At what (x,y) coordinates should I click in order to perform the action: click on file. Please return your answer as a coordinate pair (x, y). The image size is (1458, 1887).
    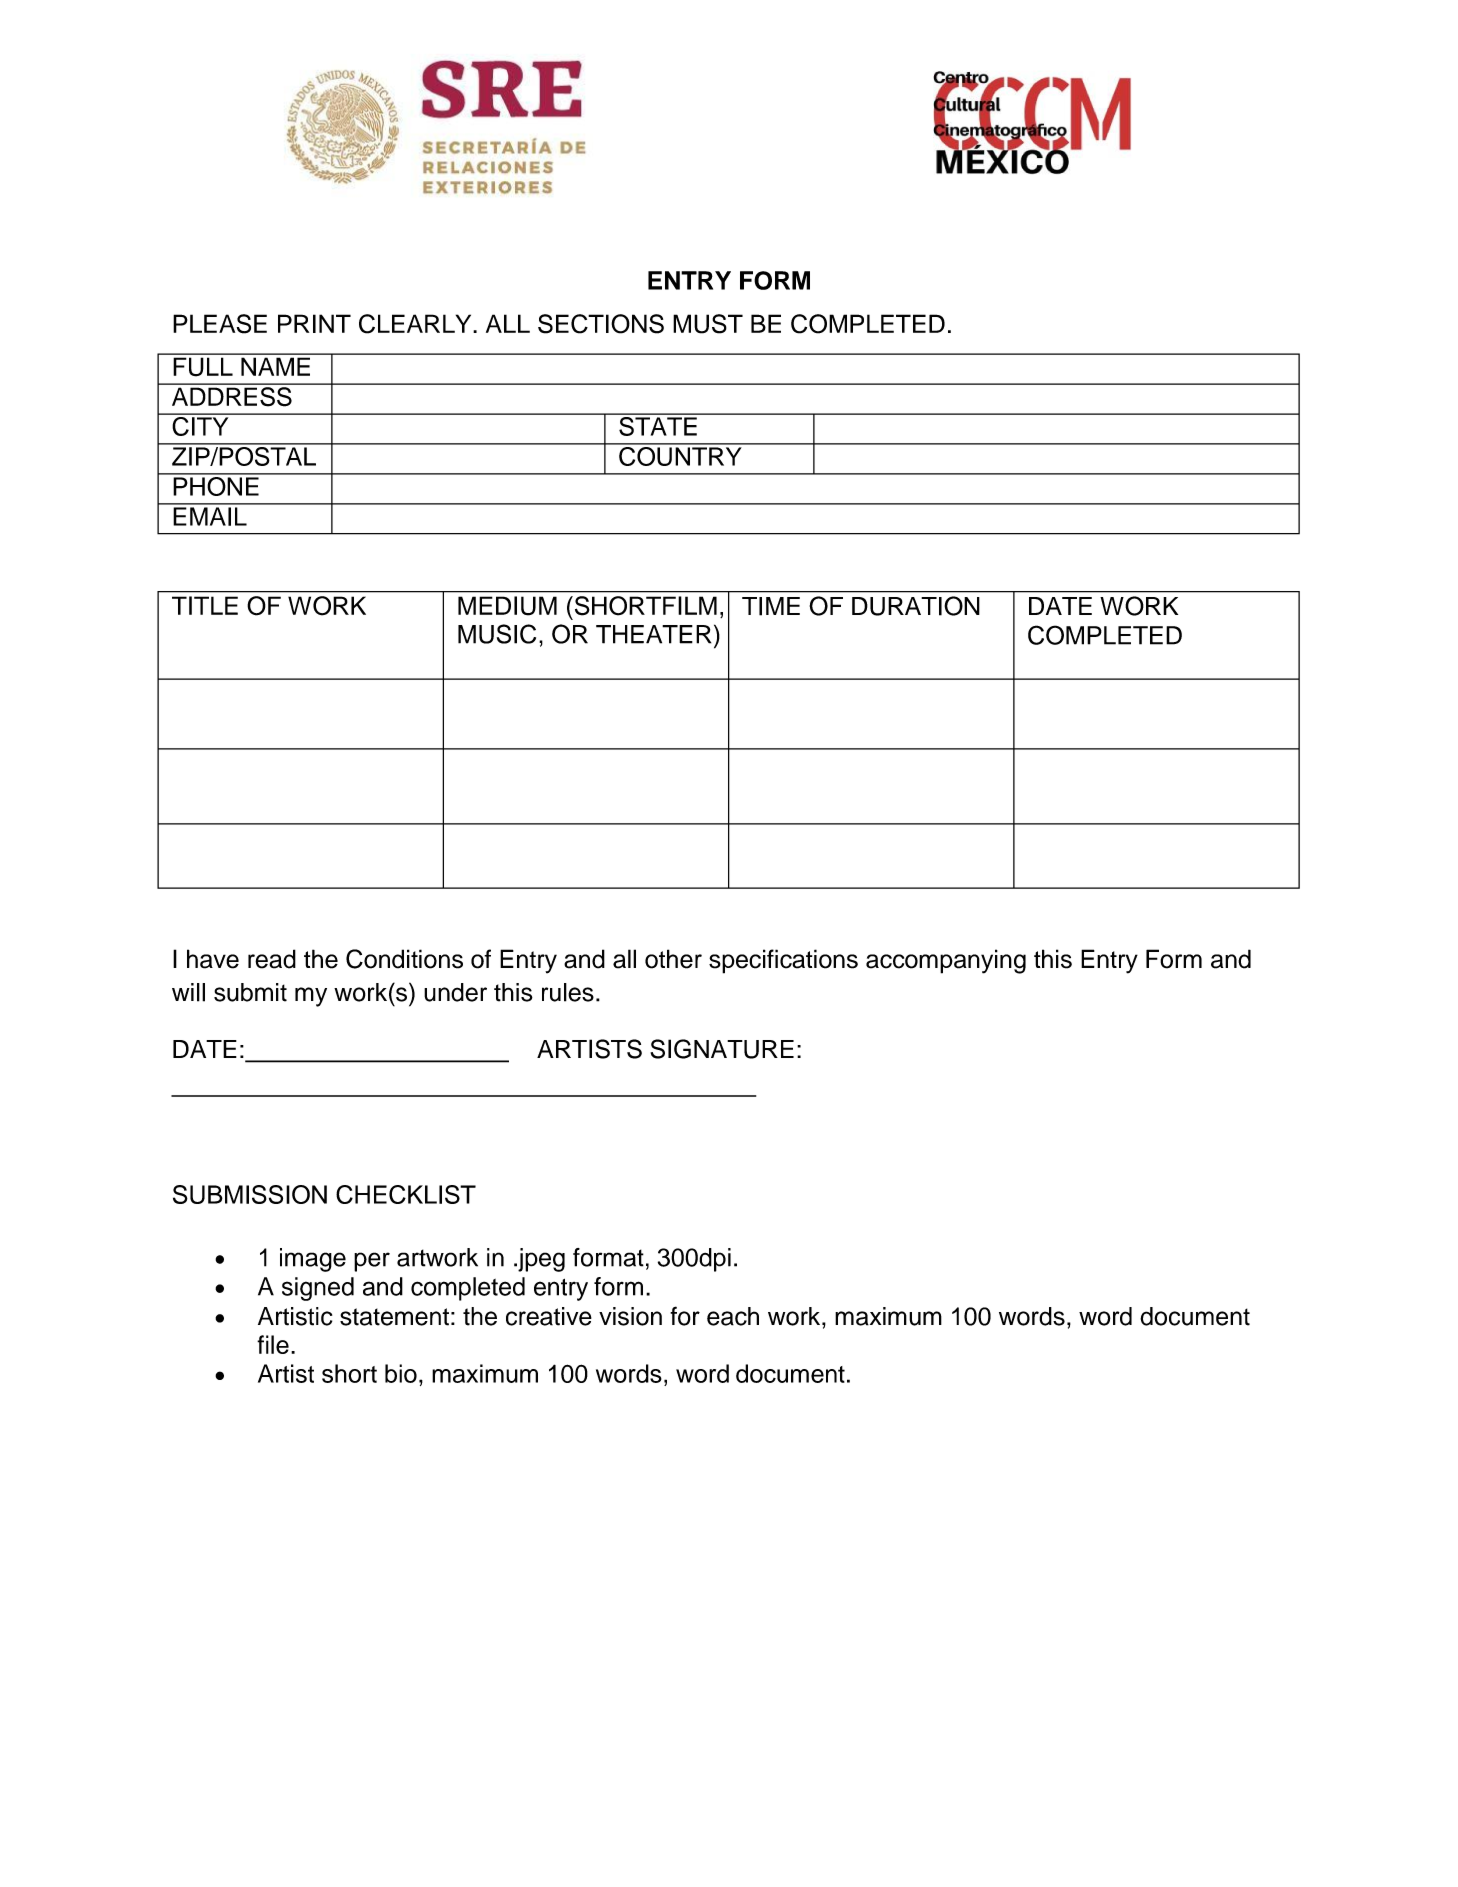
    Looking at the image, I should click on (273, 1344).
